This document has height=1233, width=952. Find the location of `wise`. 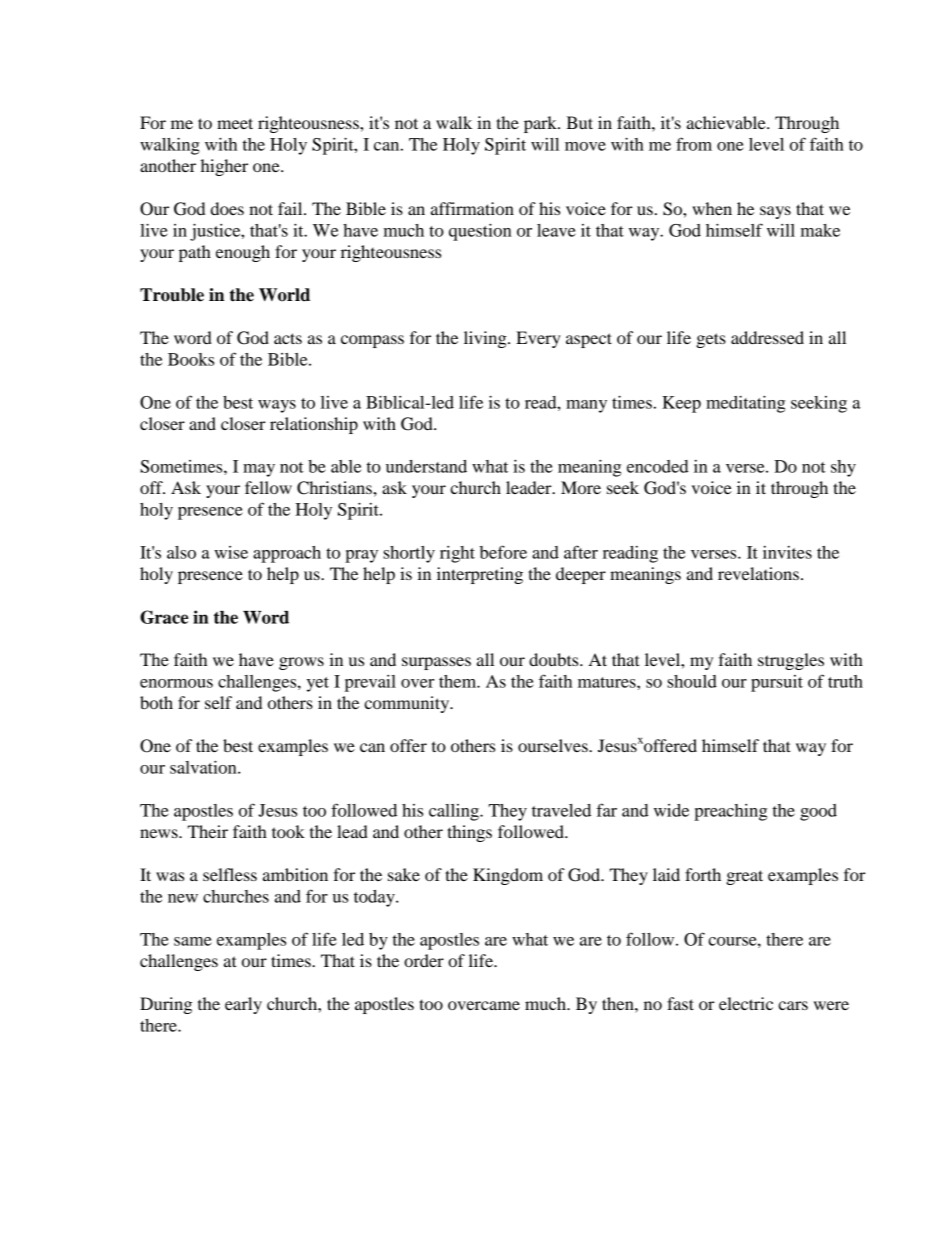

wise is located at coordinates (231, 552).
